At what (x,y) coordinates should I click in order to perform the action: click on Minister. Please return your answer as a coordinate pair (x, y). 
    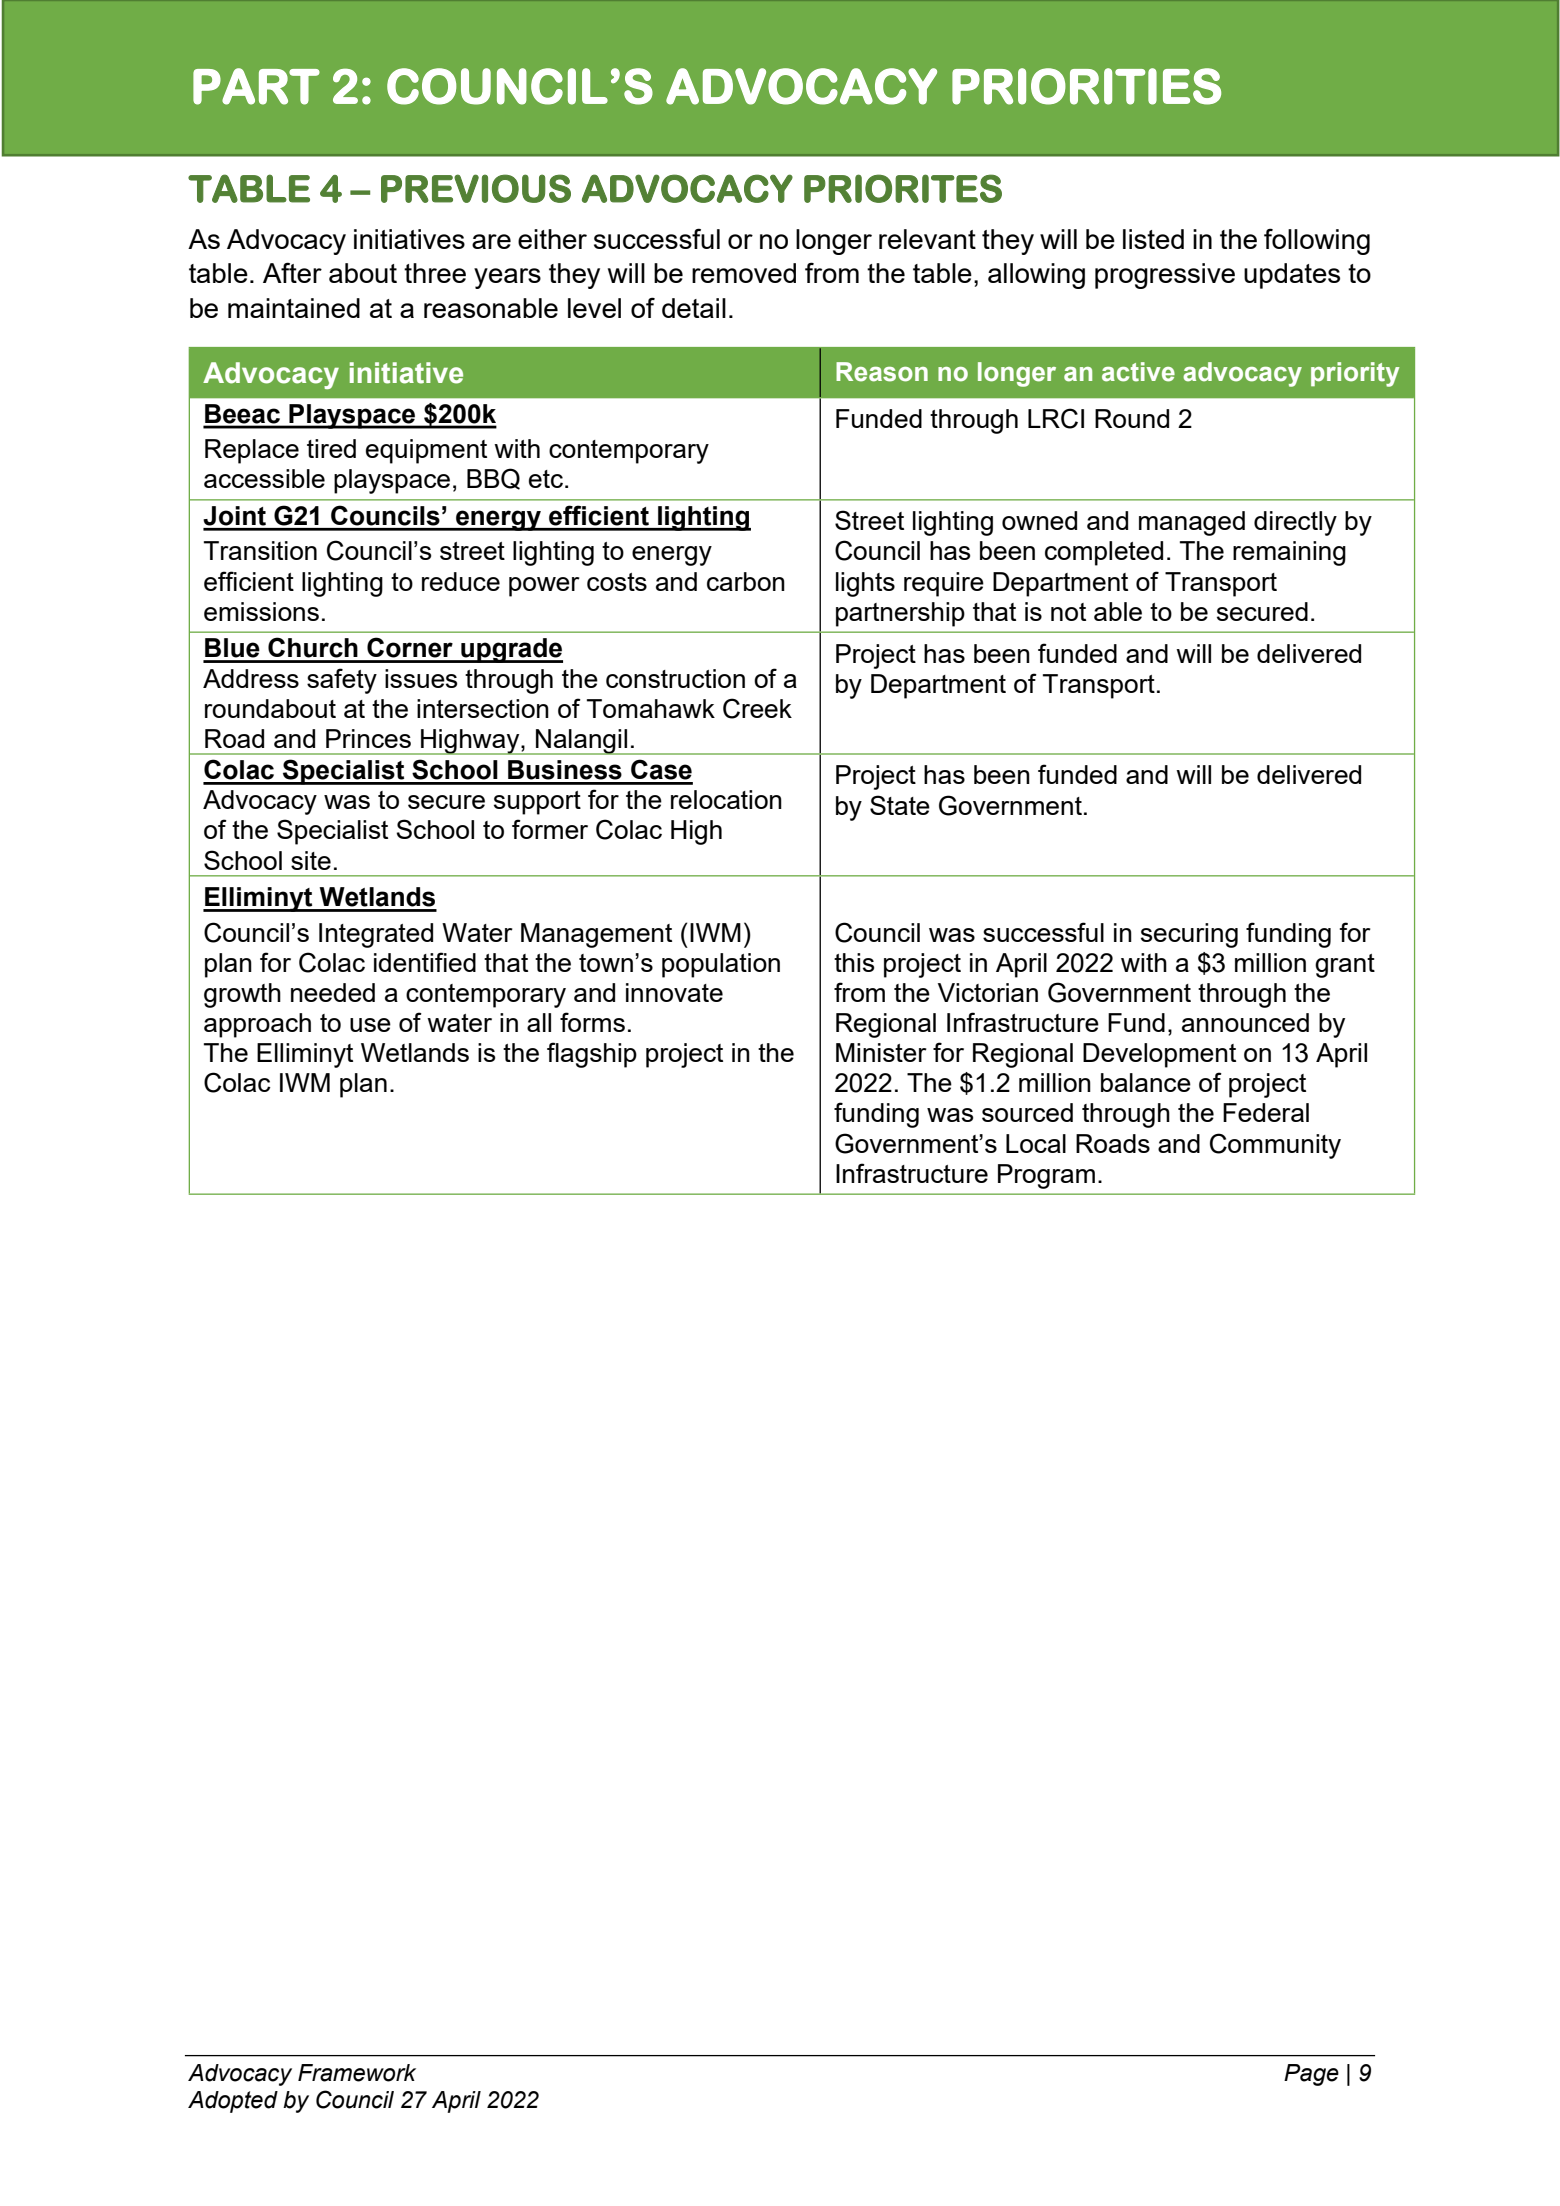
    Looking at the image, I should click on (881, 1052).
